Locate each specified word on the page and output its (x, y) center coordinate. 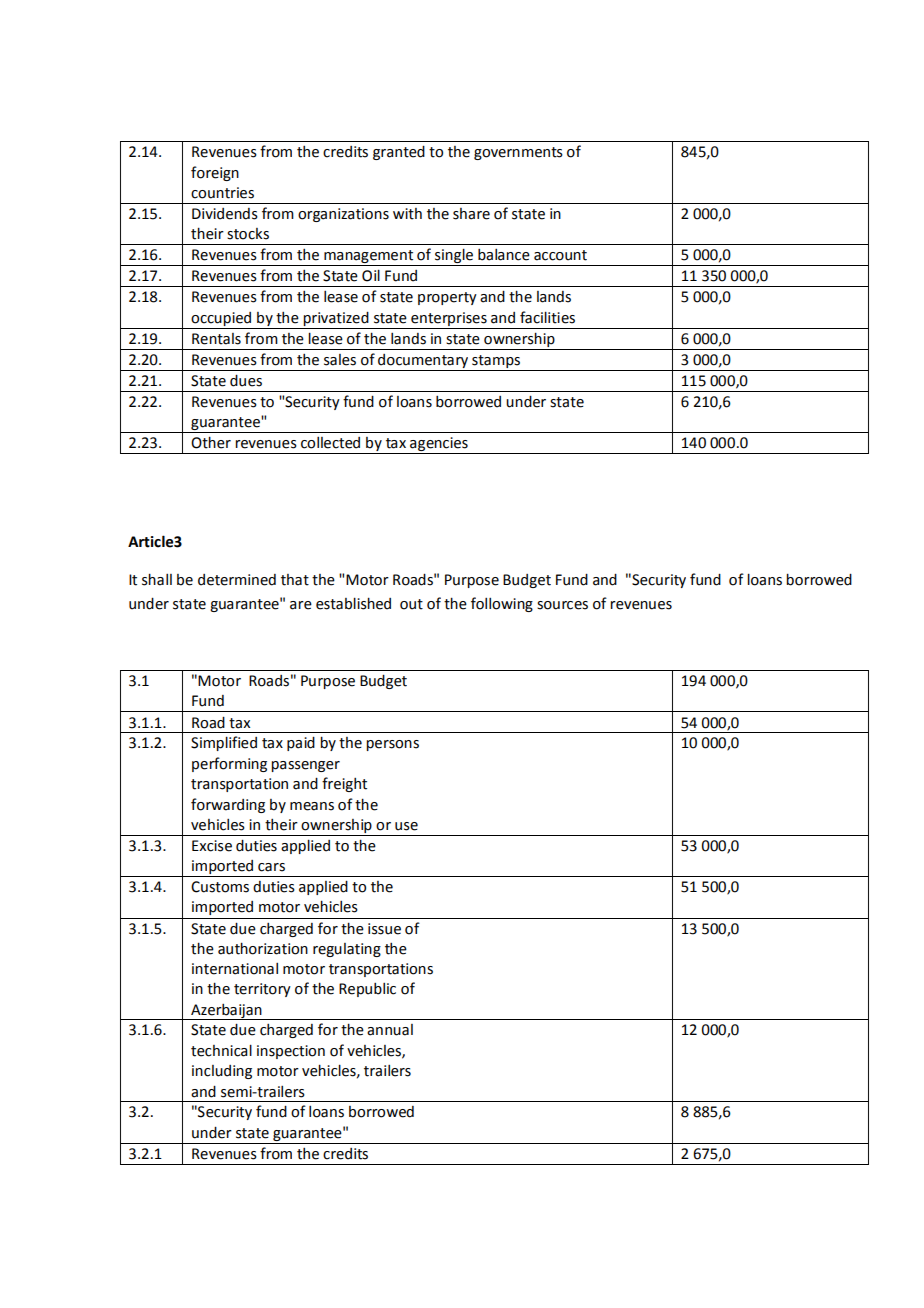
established (353, 603)
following (502, 604)
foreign (215, 173)
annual (390, 1030)
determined (237, 580)
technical (221, 1050)
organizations (343, 215)
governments (518, 153)
